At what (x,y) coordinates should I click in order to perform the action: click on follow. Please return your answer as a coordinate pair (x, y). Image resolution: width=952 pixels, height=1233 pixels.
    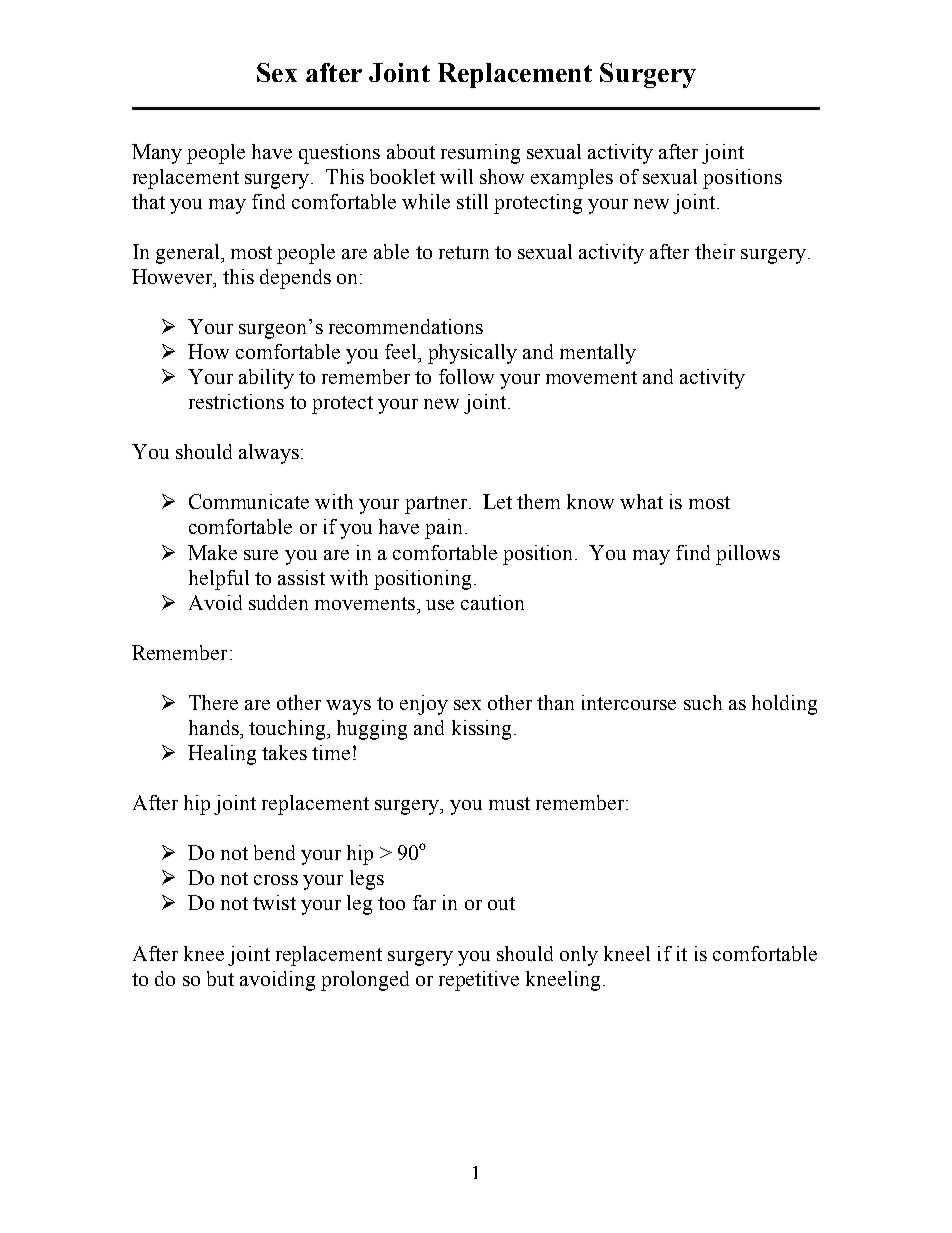
    Looking at the image, I should click on (466, 376).
